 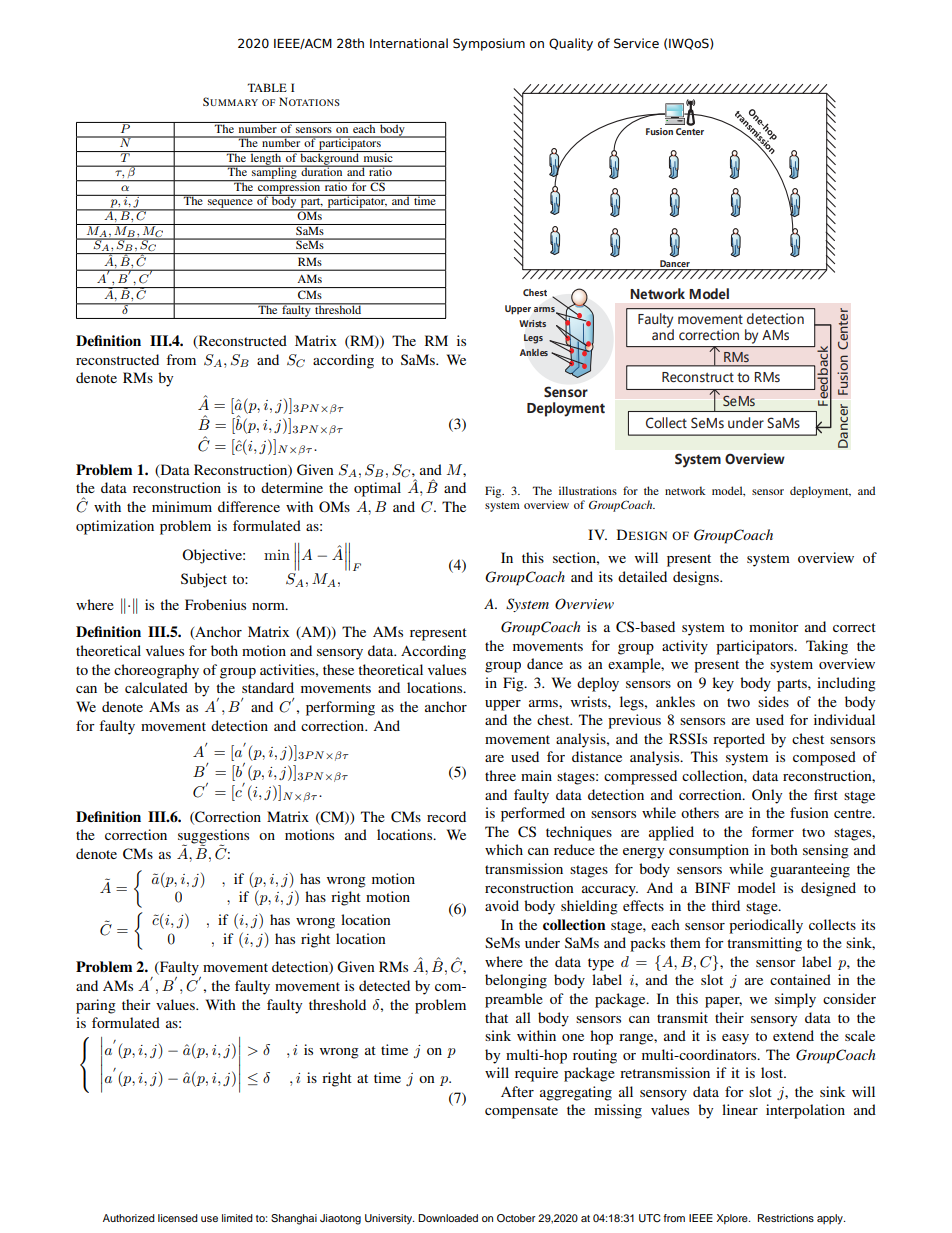 What do you see at coordinates (378, 156) in the screenshot?
I see `music` at bounding box center [378, 156].
